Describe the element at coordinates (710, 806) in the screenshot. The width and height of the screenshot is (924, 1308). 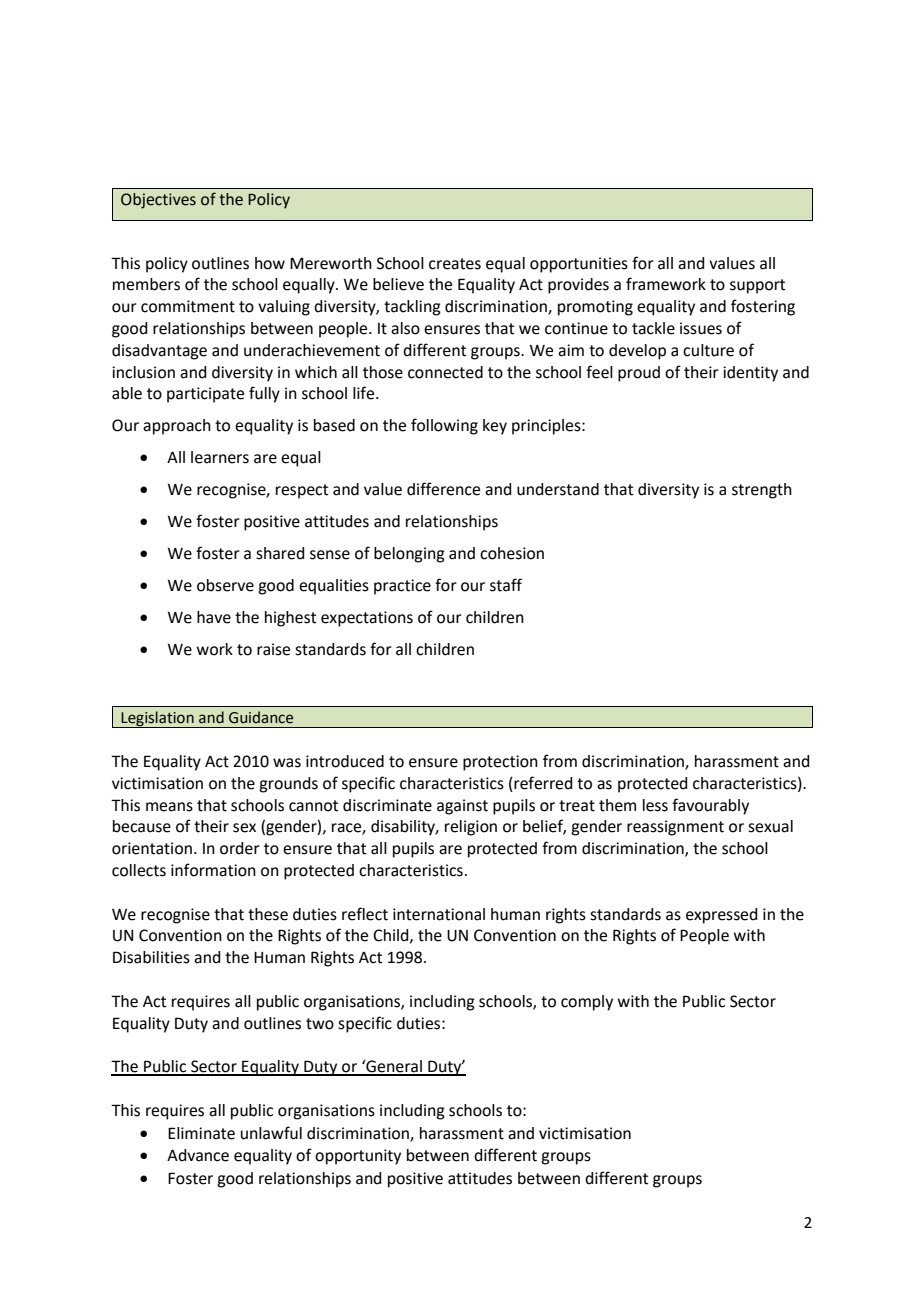
I see `favourably` at that location.
